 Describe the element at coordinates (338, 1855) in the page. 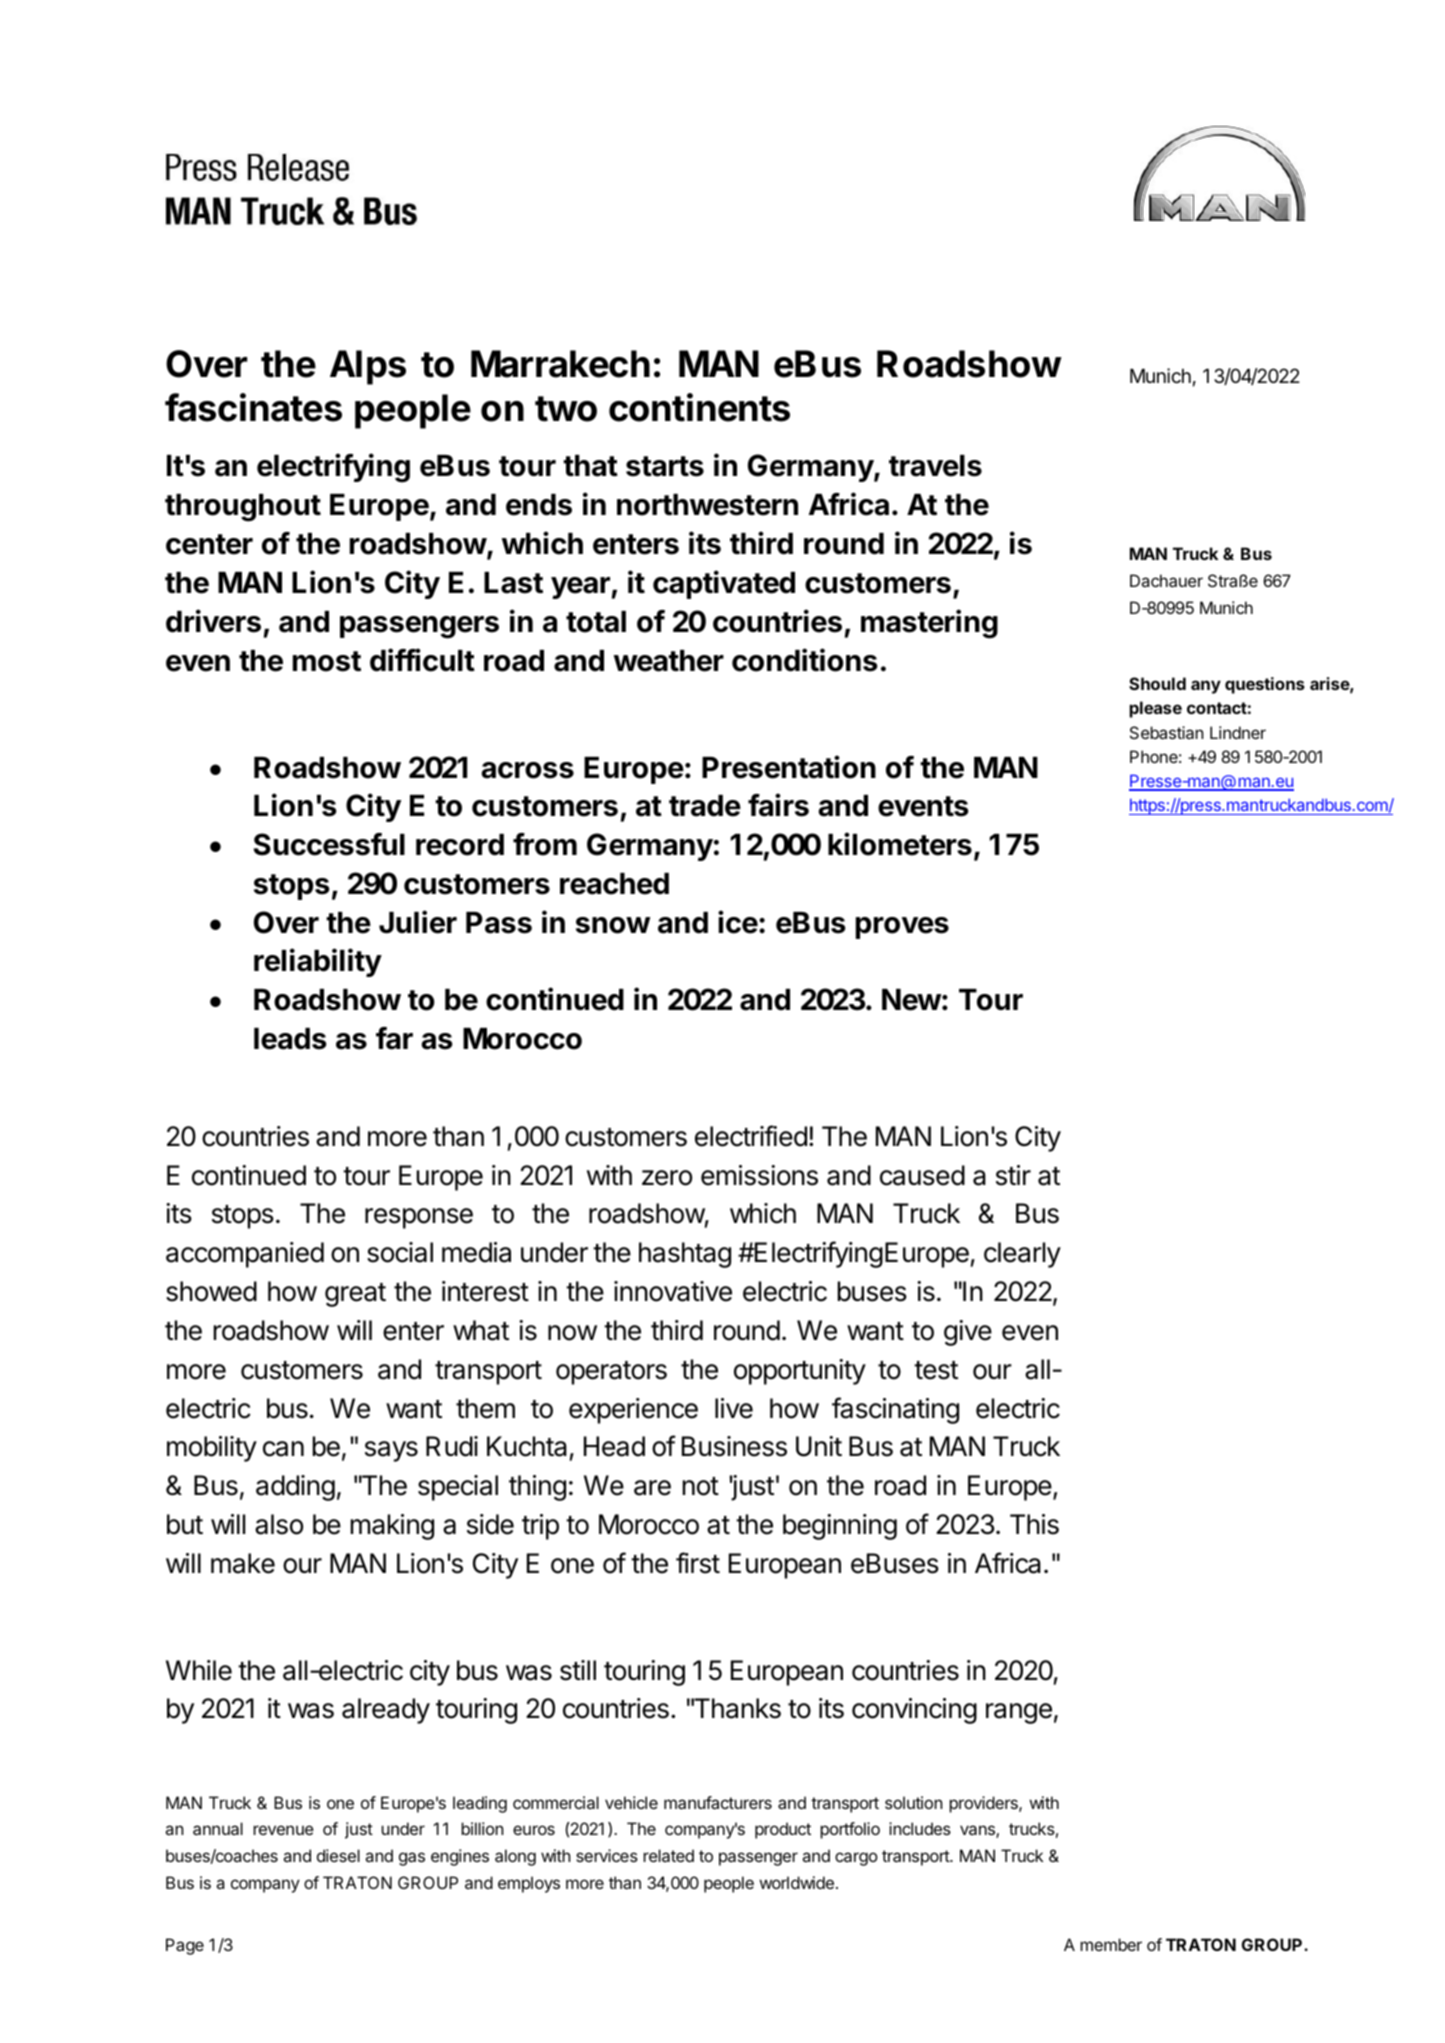

I see `diesel` at that location.
